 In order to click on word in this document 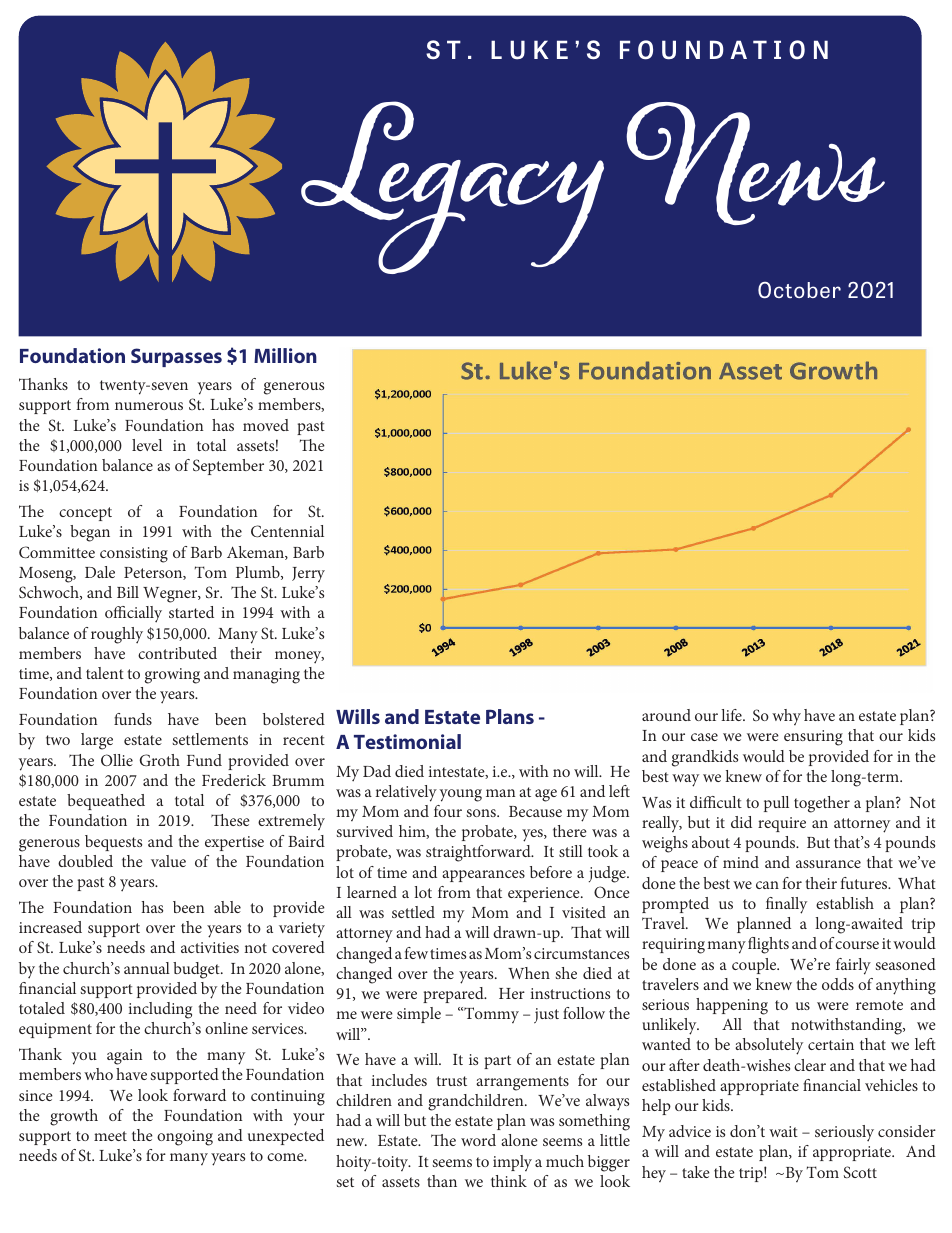, I will do `click(478, 1140)`.
